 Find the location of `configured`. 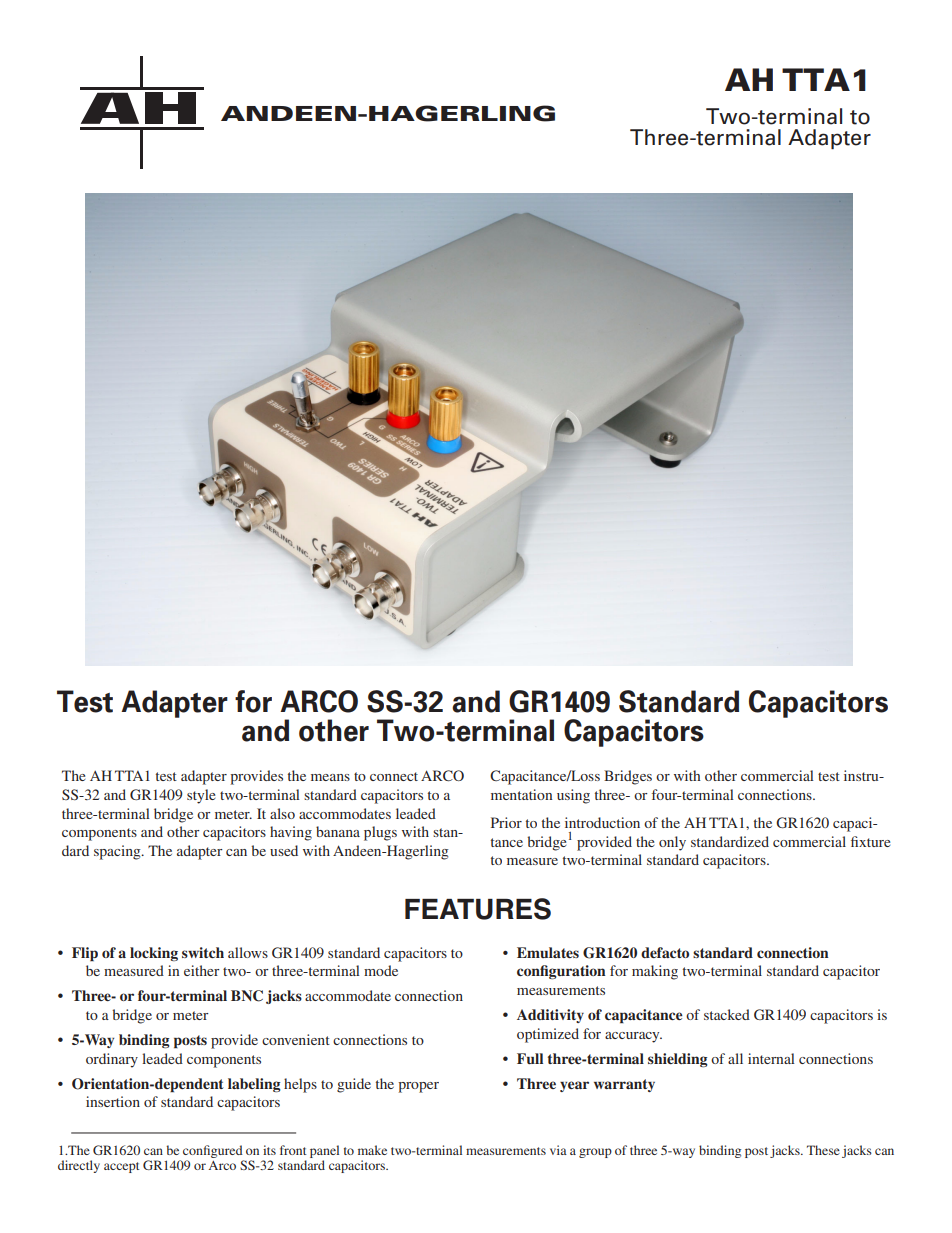

configured is located at coordinates (213, 1151).
